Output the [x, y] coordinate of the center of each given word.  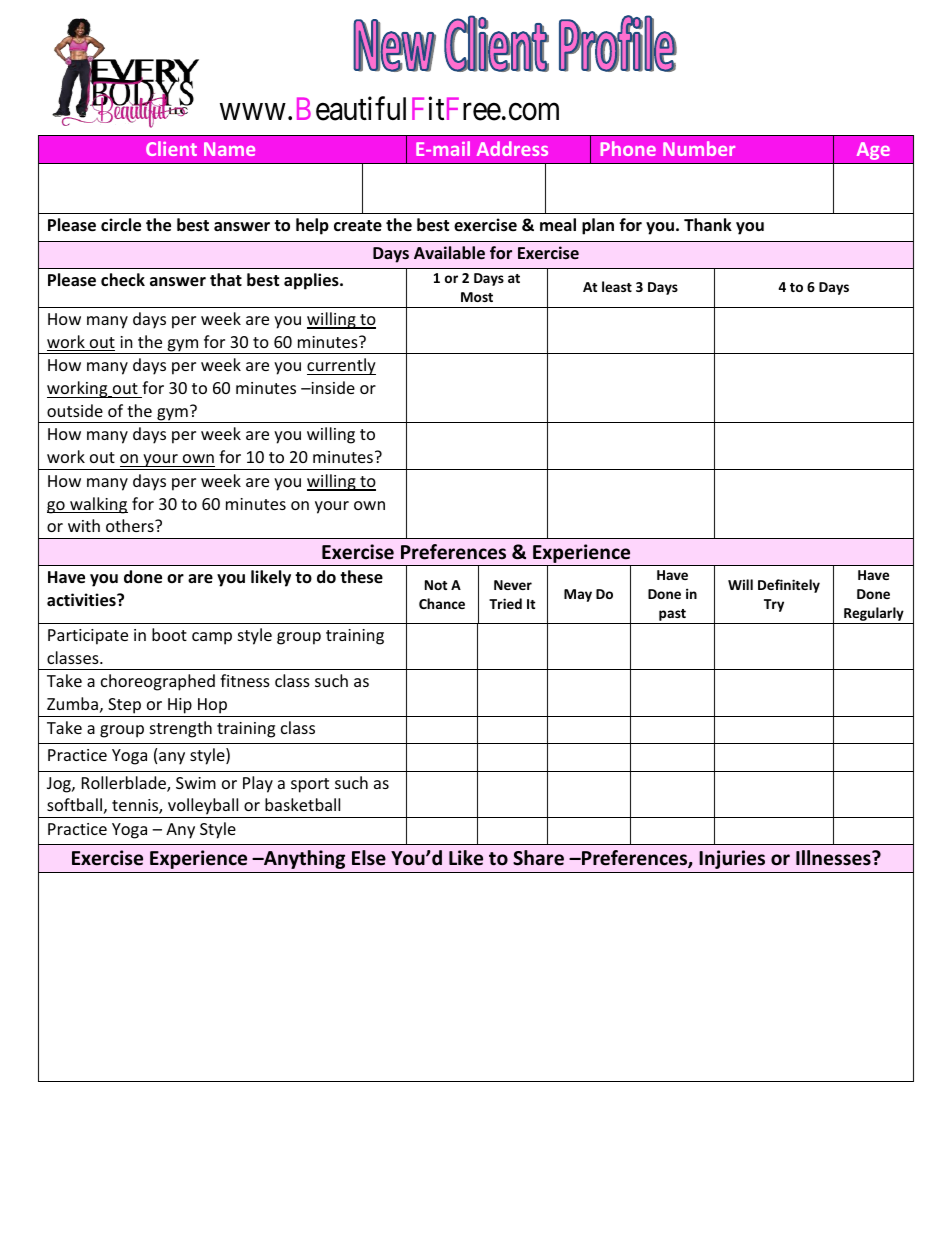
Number [699, 148]
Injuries [732, 859]
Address [512, 148]
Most [477, 297]
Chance [442, 603]
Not [436, 585]
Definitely [789, 586]
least [617, 286]
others [131, 525]
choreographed [158, 682]
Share [538, 858]
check [123, 280]
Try [774, 605]
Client [171, 148]
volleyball [203, 808]
